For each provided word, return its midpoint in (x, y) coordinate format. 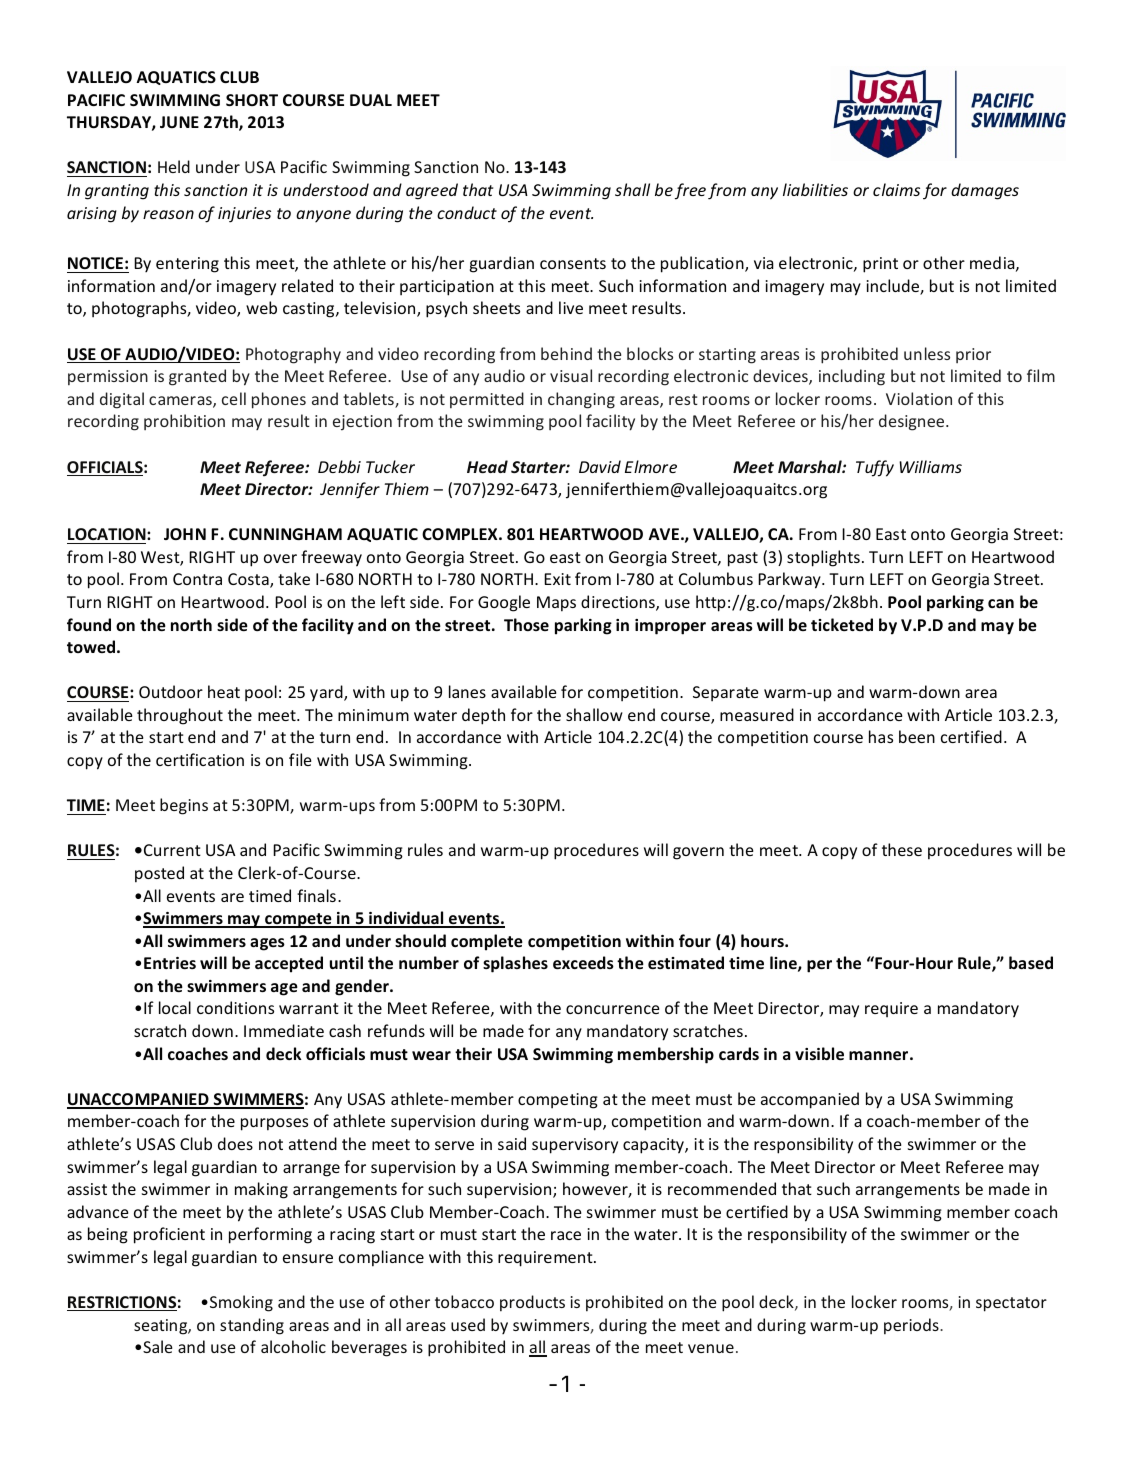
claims (896, 189)
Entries (170, 963)
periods (912, 1326)
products (532, 1303)
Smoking (241, 1303)
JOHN (185, 534)
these (902, 849)
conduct (467, 212)
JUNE (179, 122)
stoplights (823, 558)
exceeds (583, 962)
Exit (557, 579)
